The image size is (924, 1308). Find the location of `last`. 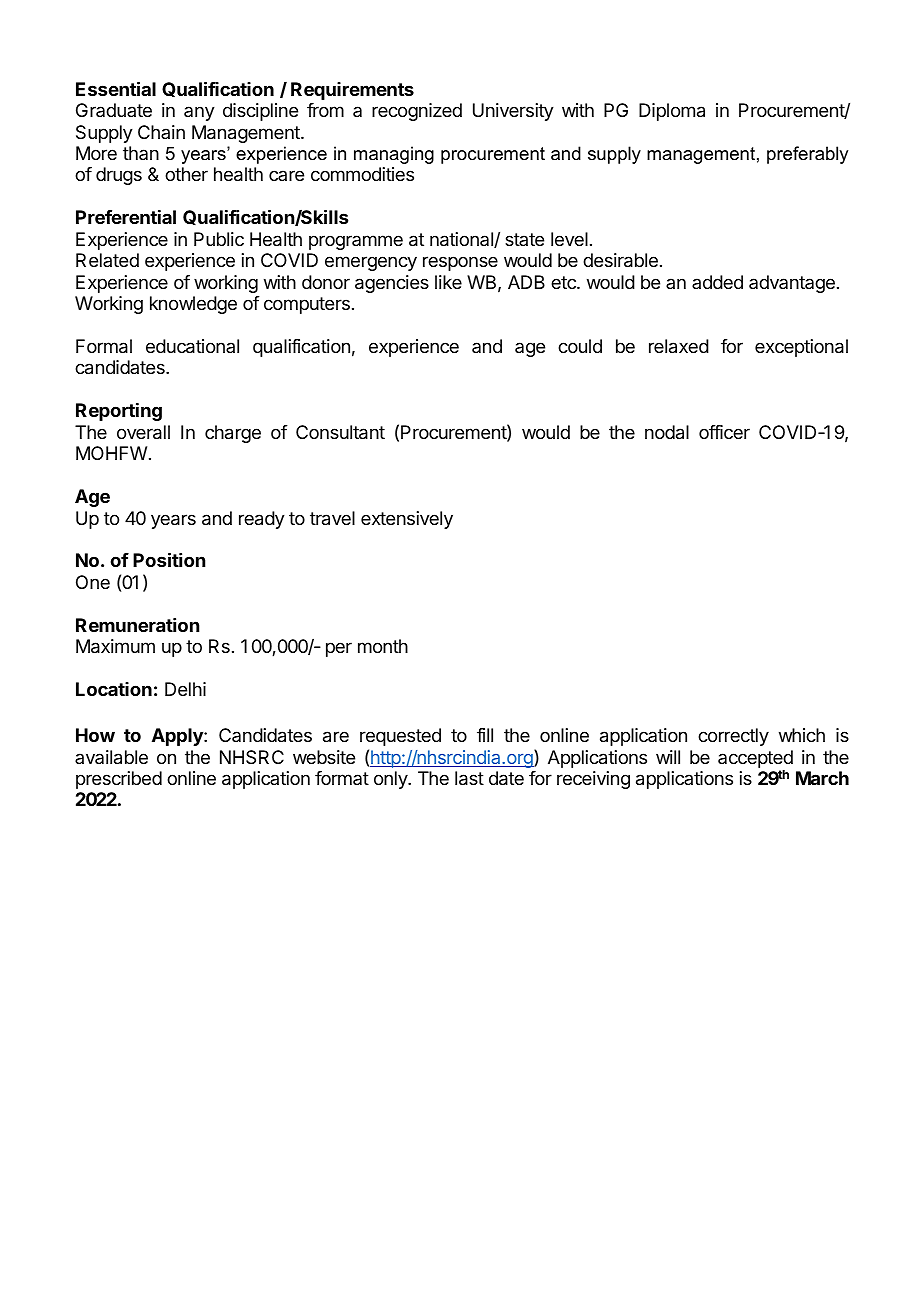

last is located at coordinates (469, 778).
